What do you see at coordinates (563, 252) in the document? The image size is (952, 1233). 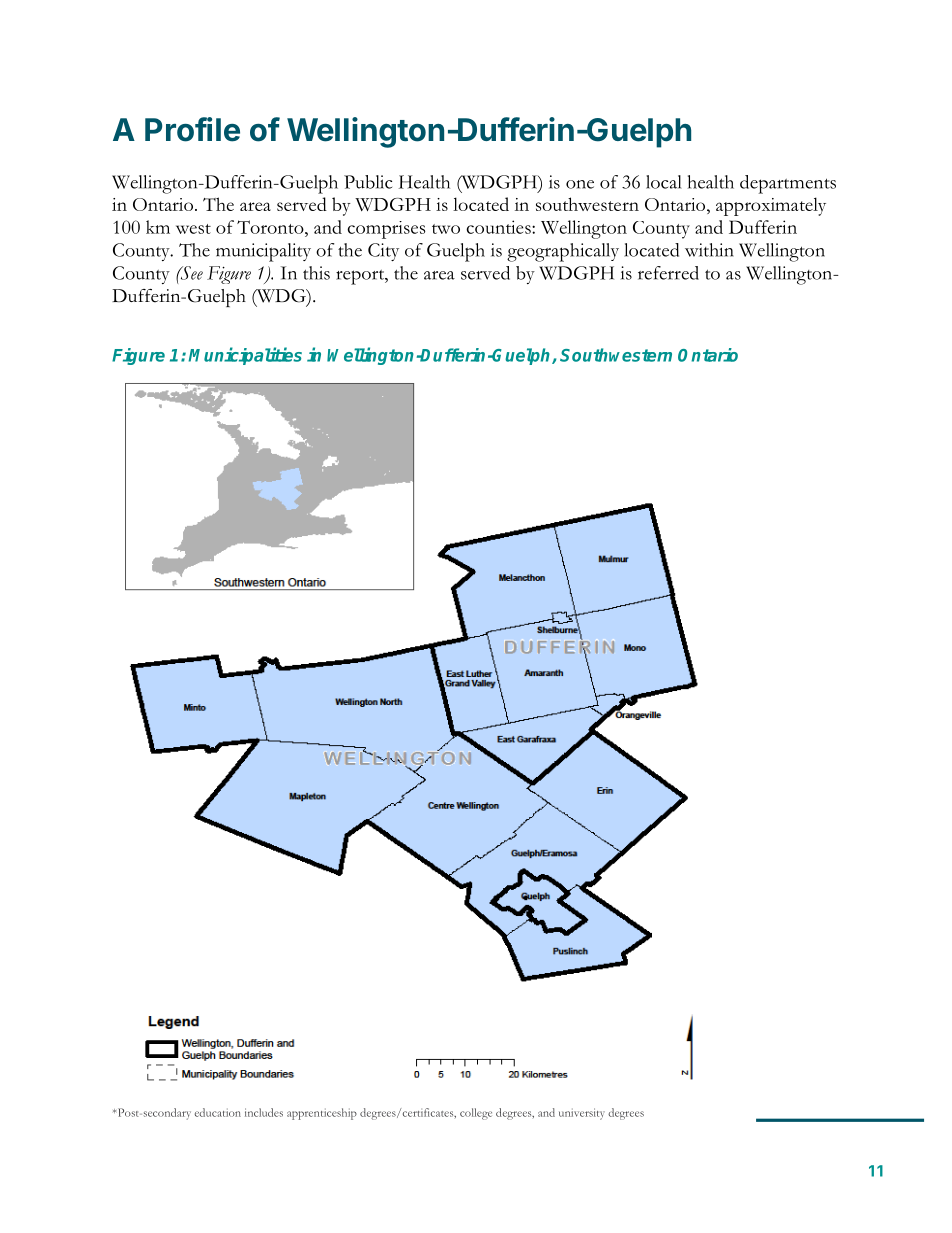 I see `geographically` at bounding box center [563, 252].
